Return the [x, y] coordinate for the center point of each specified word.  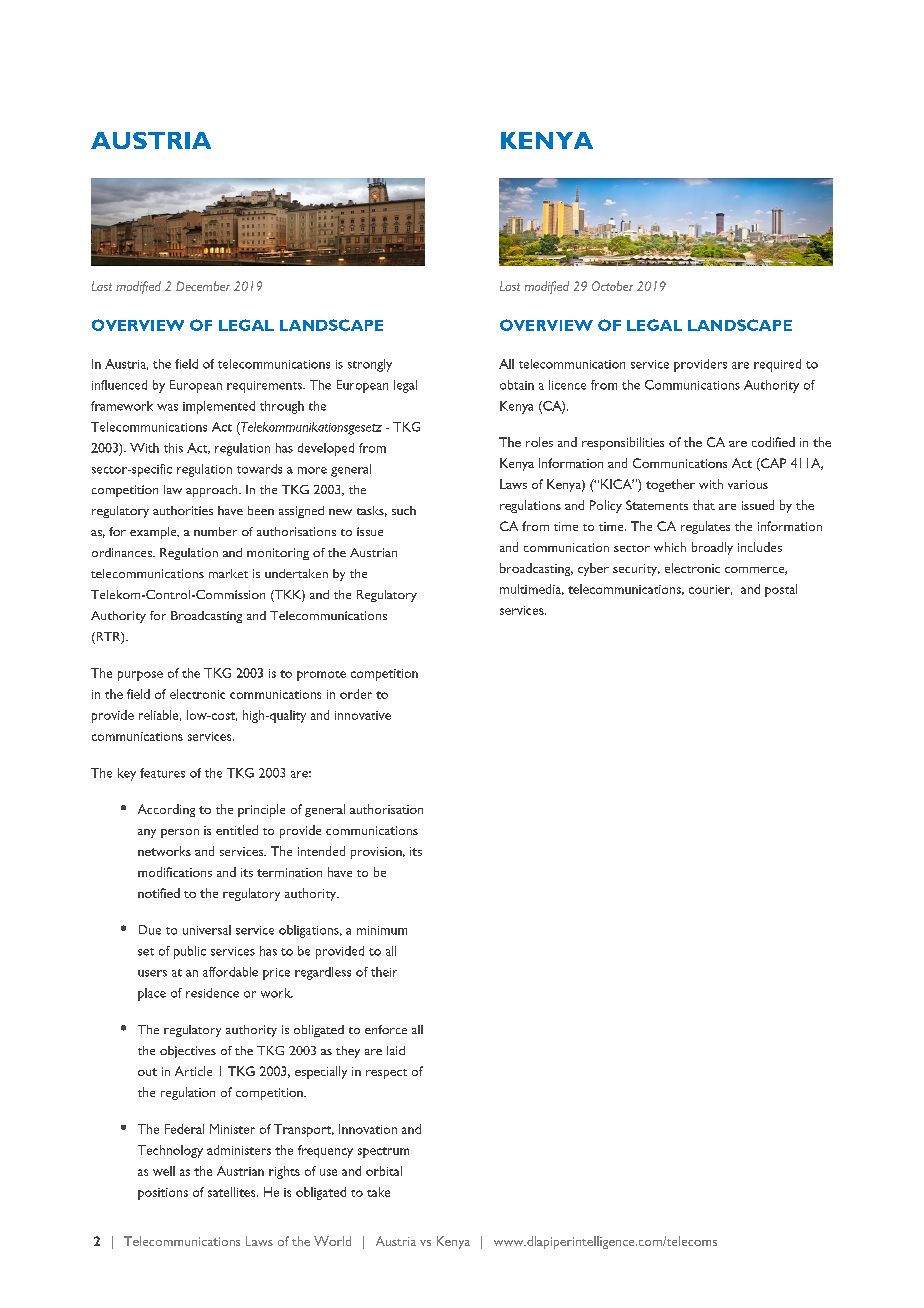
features [162, 773]
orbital [384, 1171]
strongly [370, 365]
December [203, 286]
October [612, 286]
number [215, 531]
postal [781, 590]
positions [163, 1194]
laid [396, 1050]
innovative [363, 715]
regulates [705, 527]
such [404, 510]
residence [212, 993]
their [384, 972]
